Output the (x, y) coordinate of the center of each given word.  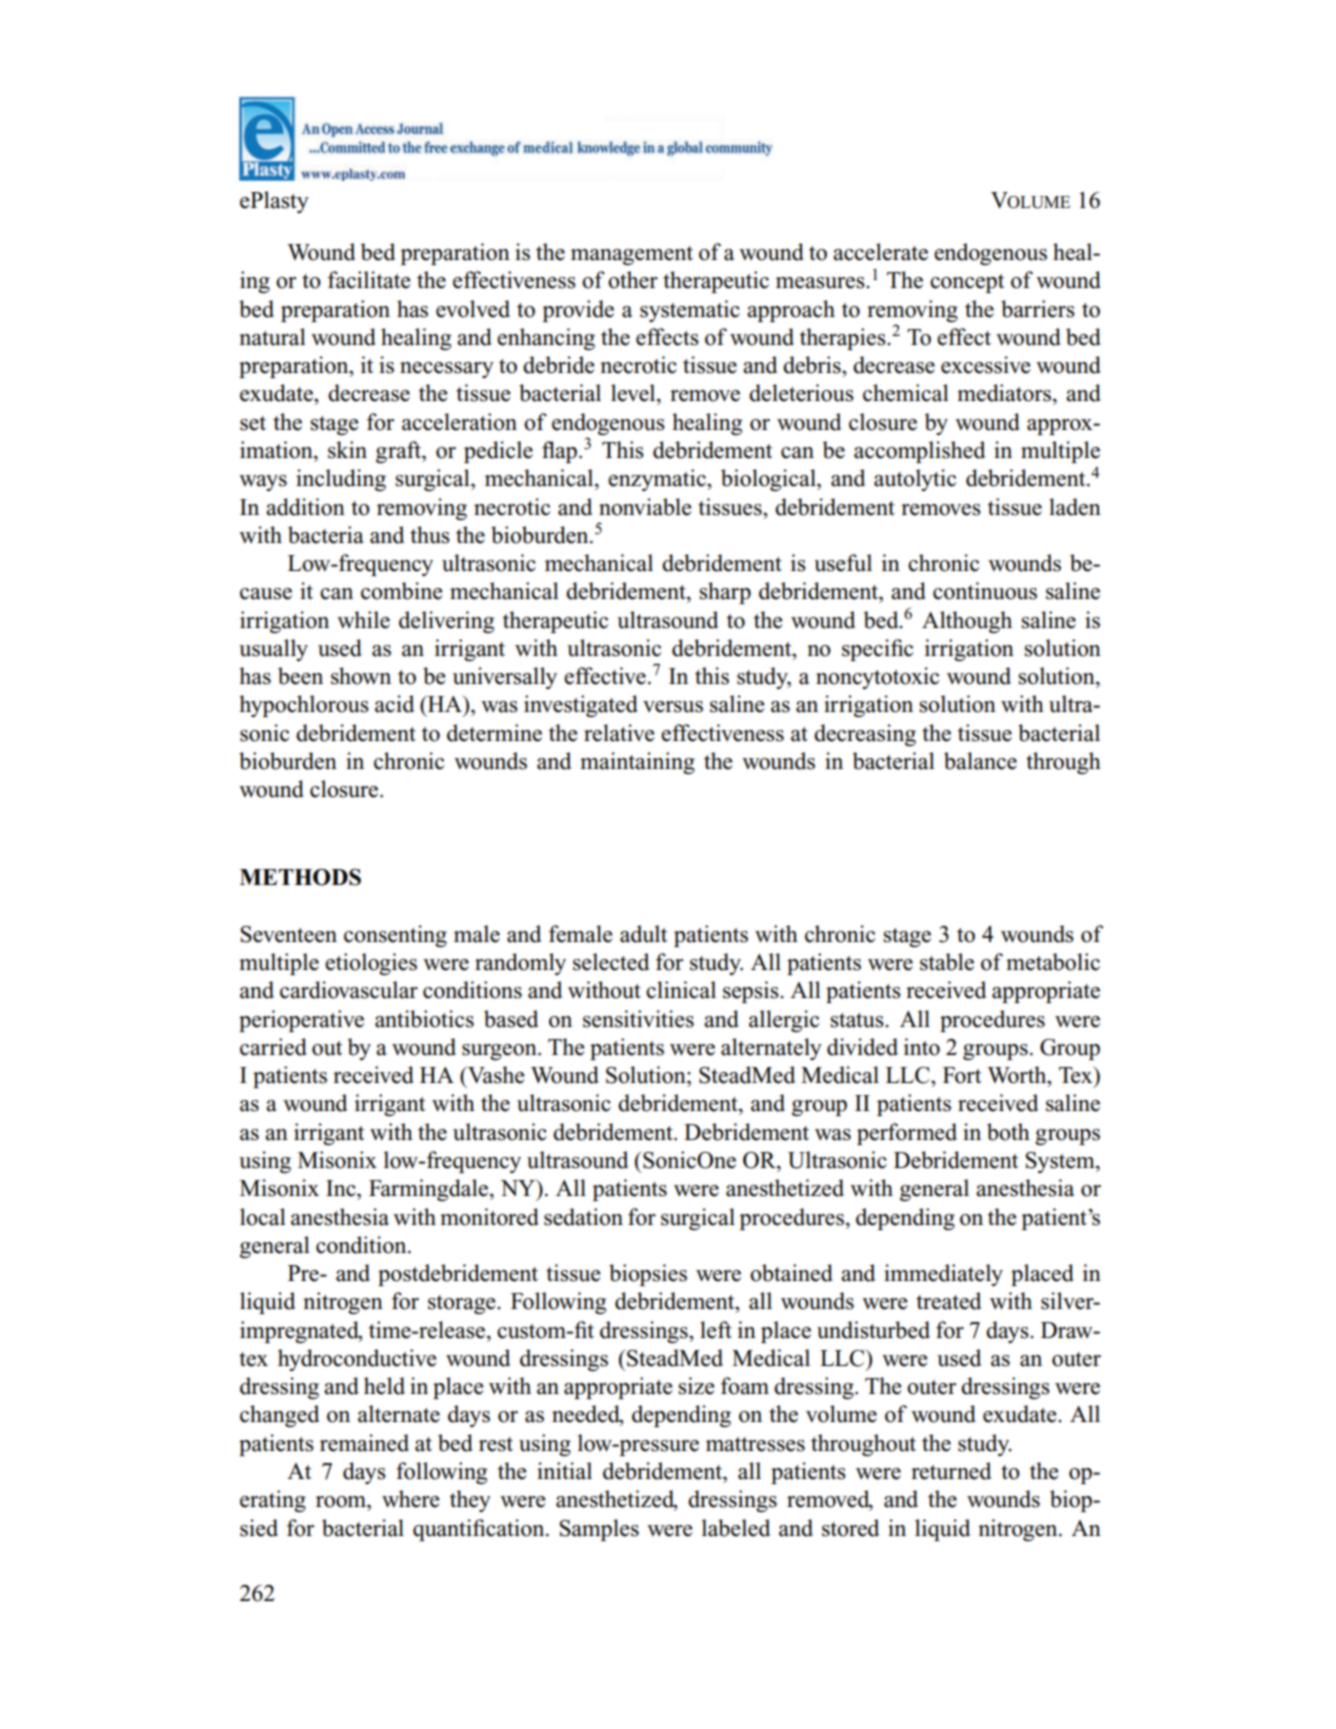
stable (947, 962)
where (411, 1499)
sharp (725, 593)
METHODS (300, 877)
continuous (985, 591)
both (1008, 1132)
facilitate (369, 280)
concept (967, 283)
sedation (583, 1217)
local (263, 1217)
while (363, 620)
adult (643, 934)
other (633, 280)
